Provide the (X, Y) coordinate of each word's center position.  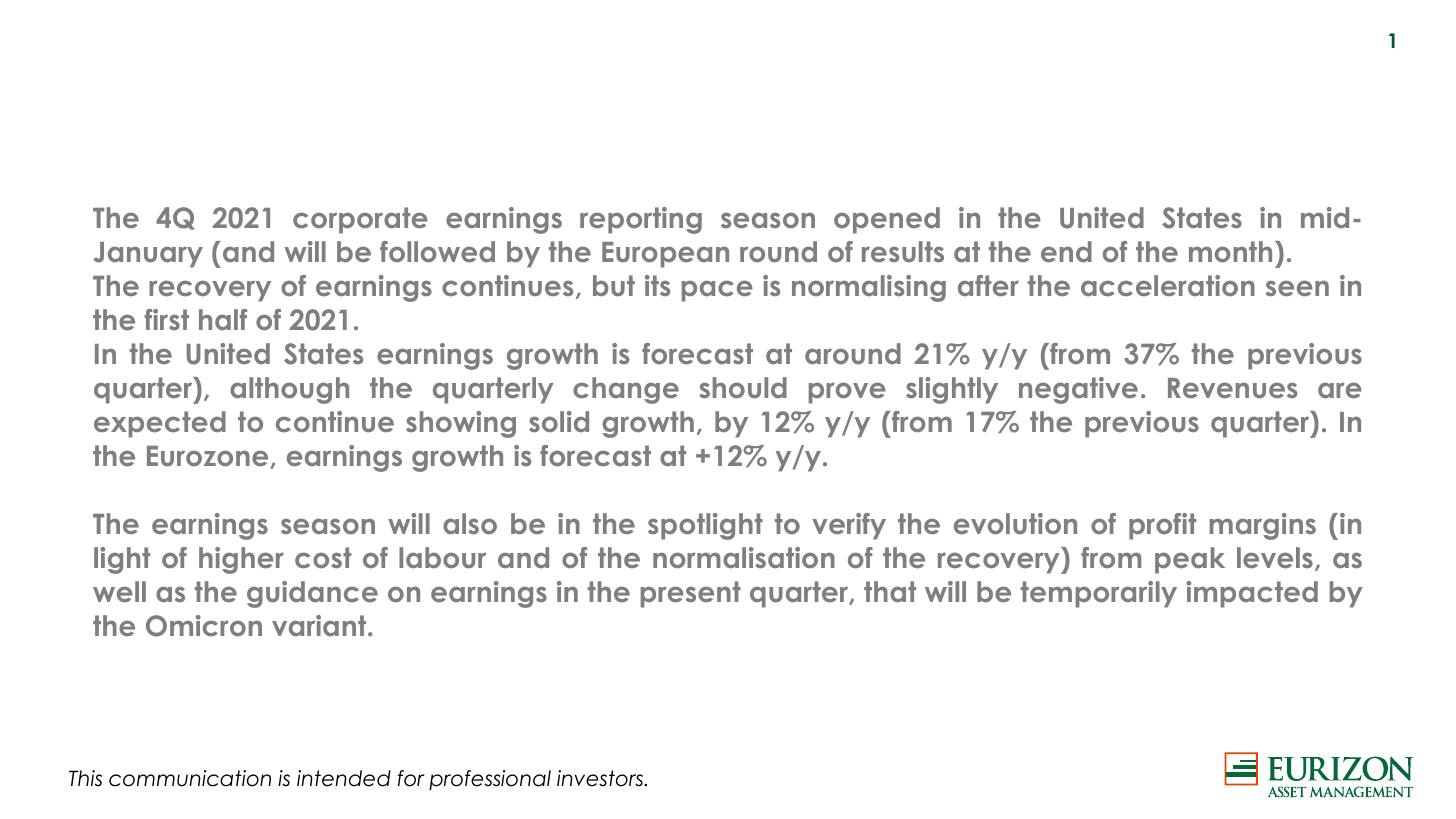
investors (601, 778)
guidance (312, 594)
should (743, 387)
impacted (1252, 594)
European (665, 255)
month (1230, 251)
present (691, 594)
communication (190, 778)
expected (160, 424)
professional (490, 780)
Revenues (1232, 388)
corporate (360, 220)
